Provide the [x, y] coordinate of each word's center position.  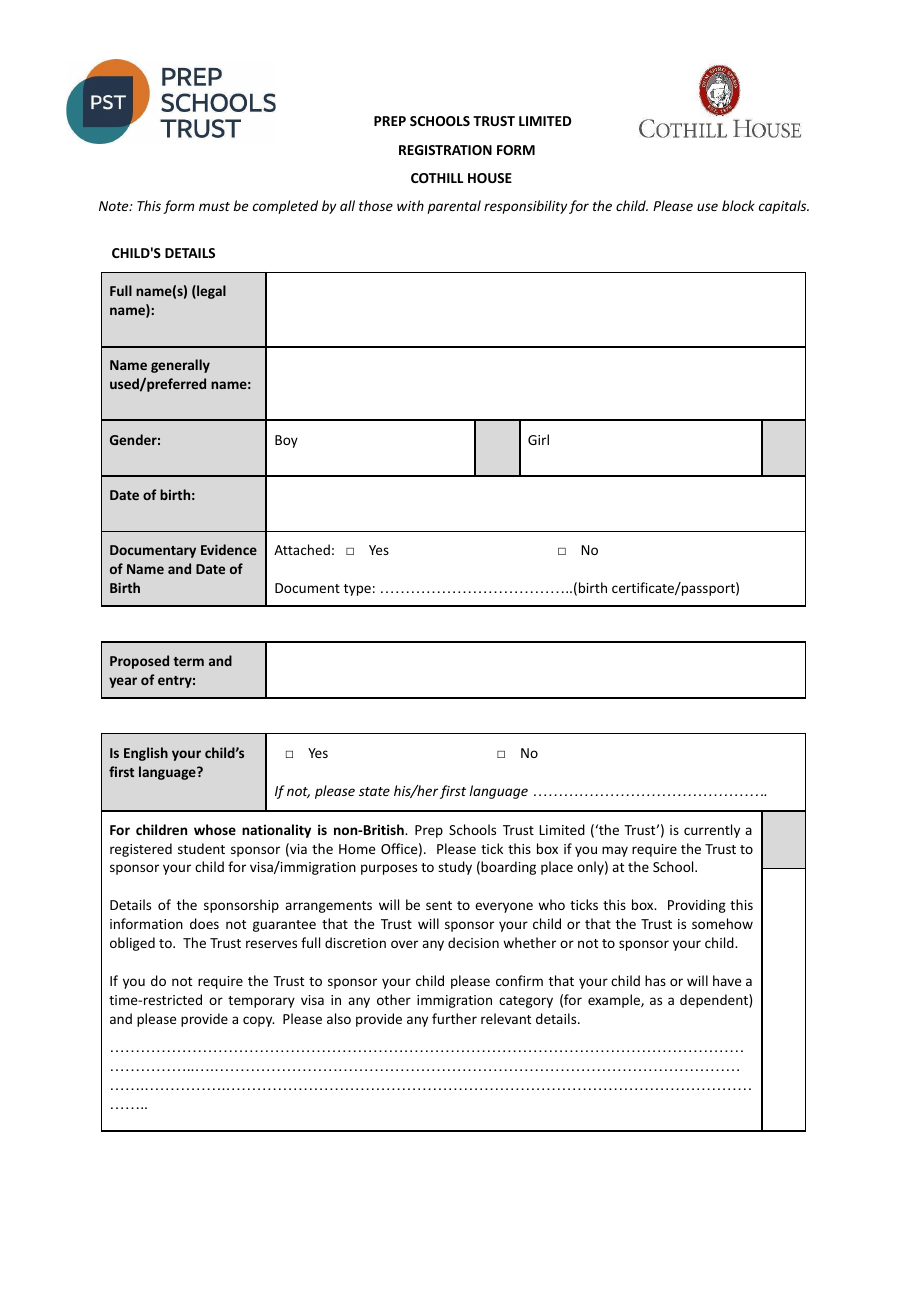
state [374, 791]
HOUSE [490, 178]
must [214, 206]
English [146, 754]
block [738, 205]
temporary [261, 1002]
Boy [286, 441]
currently [712, 831]
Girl [538, 439]
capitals [784, 207]
